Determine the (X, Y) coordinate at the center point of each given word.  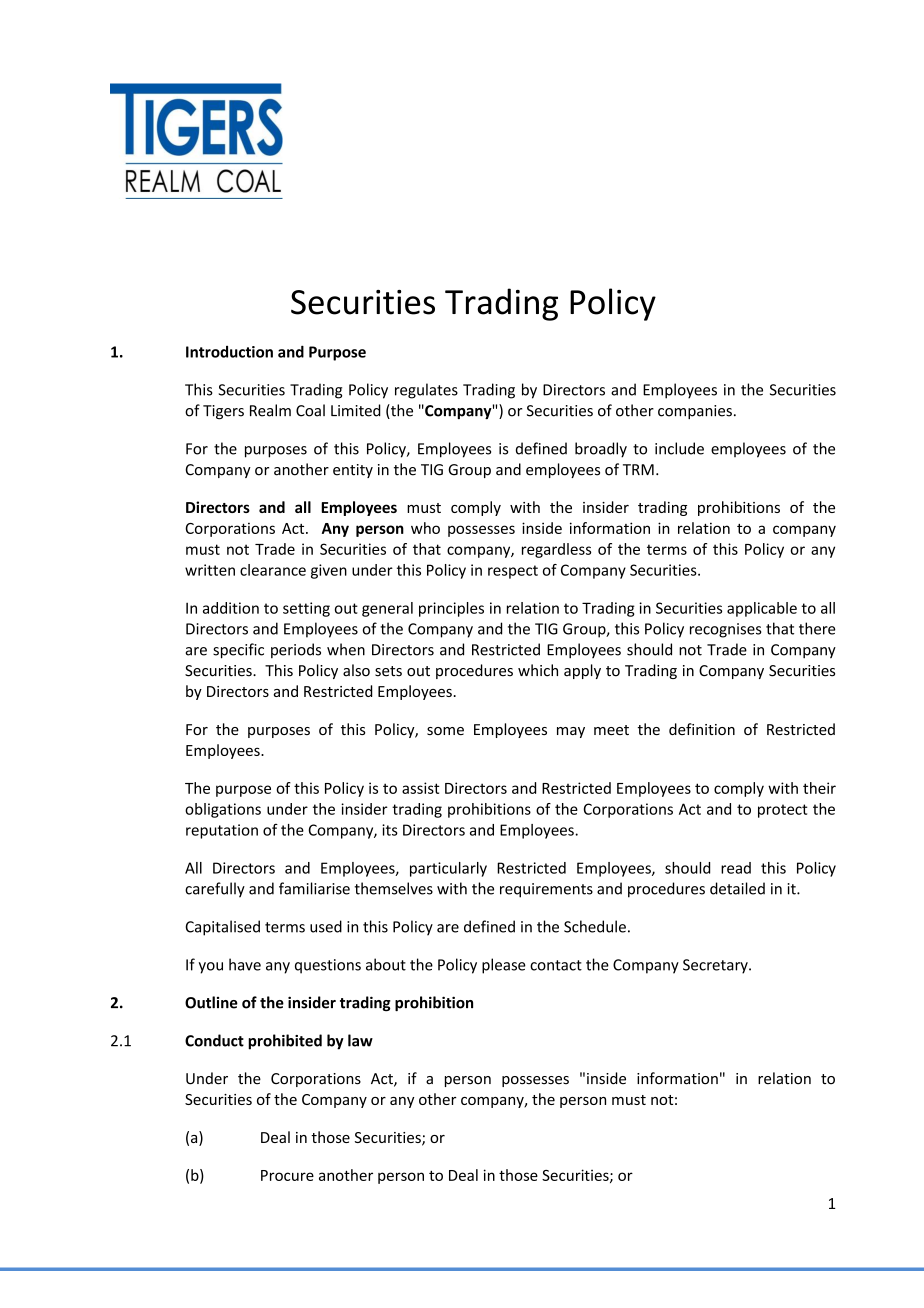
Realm (270, 410)
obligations (223, 810)
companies (695, 412)
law (360, 1040)
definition (702, 729)
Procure (287, 1175)
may (571, 732)
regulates (426, 391)
